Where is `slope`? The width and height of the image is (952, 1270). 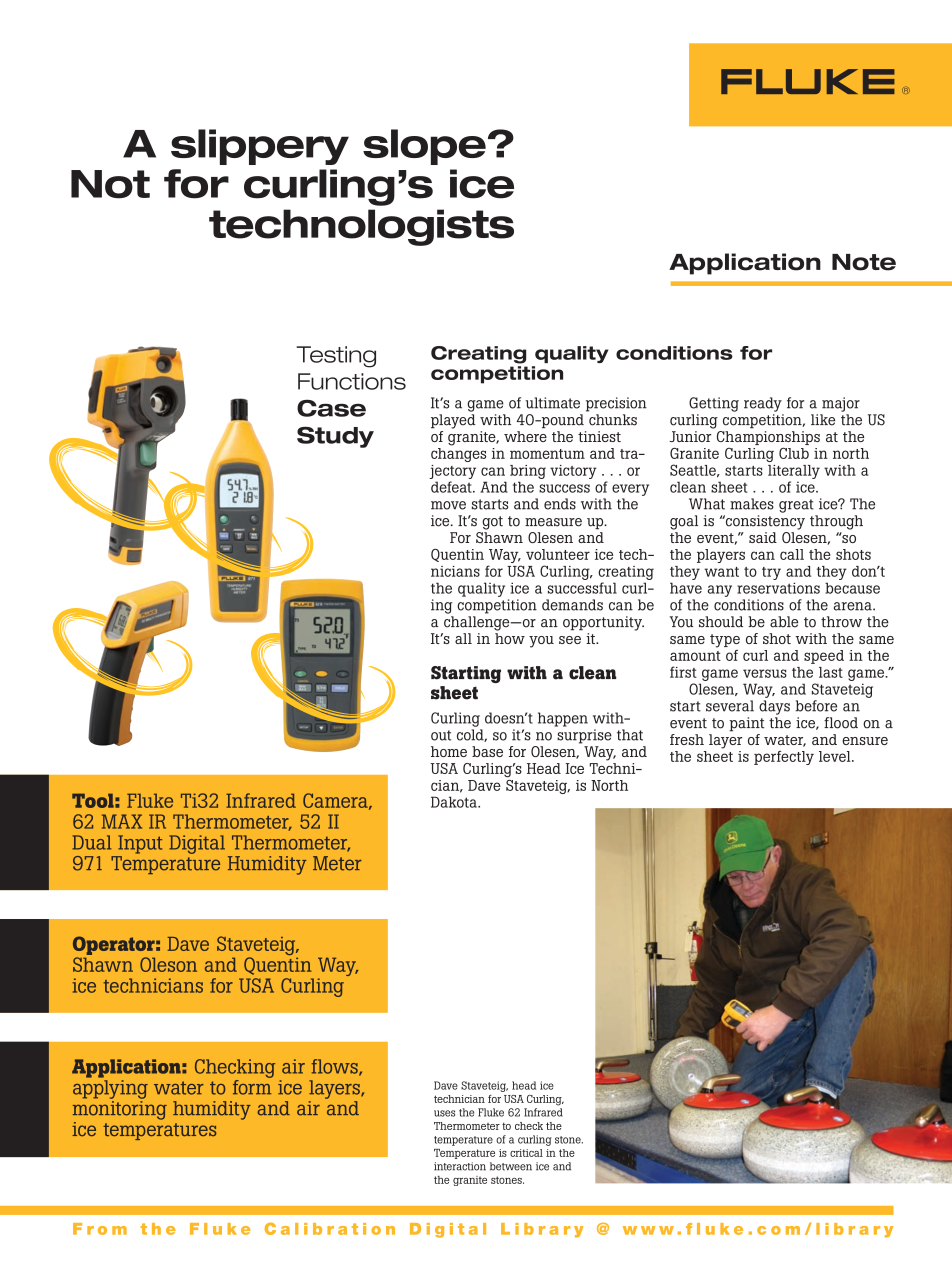 slope is located at coordinates (424, 147).
